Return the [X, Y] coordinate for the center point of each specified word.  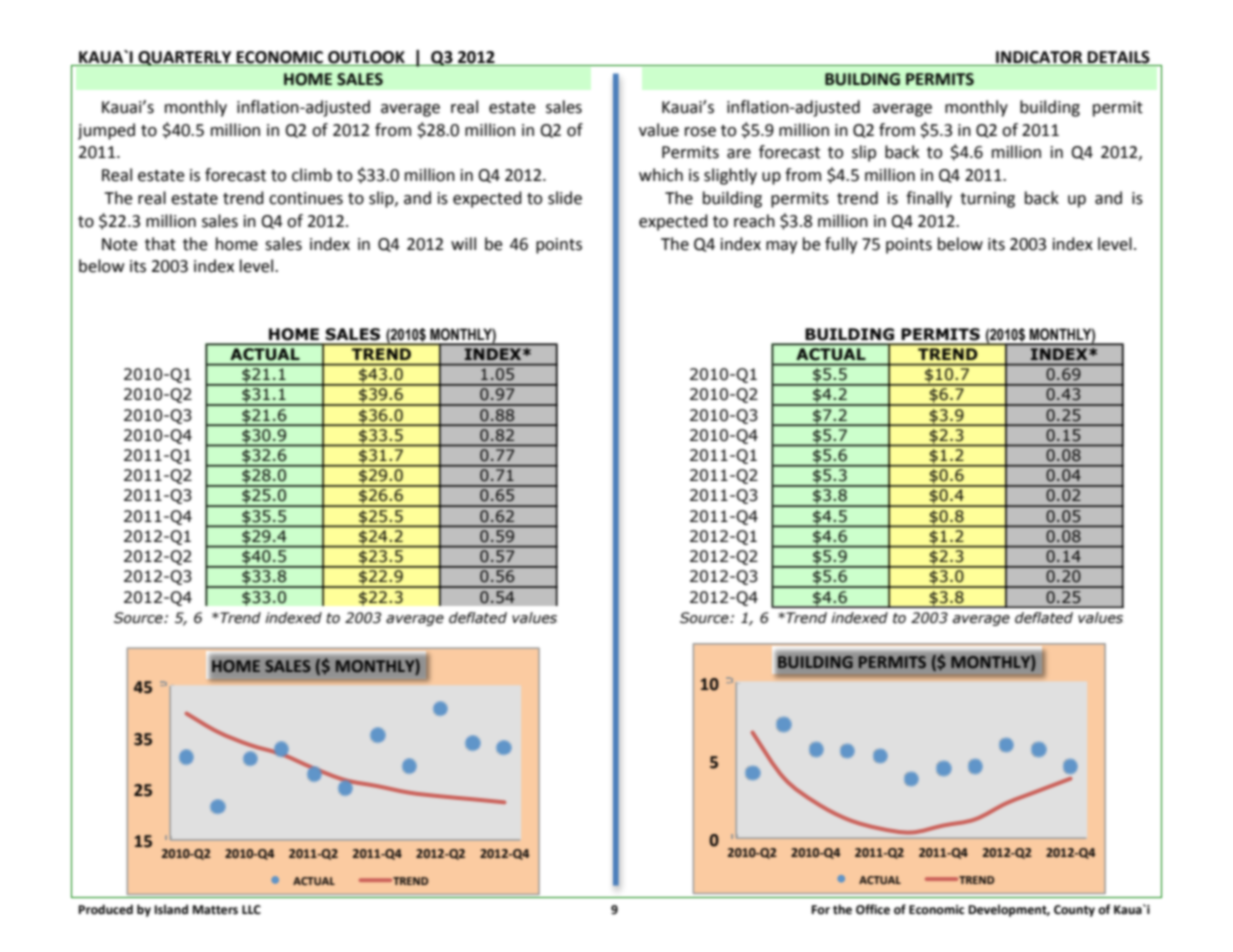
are [739, 154]
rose [700, 132]
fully [841, 245]
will [463, 243]
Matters [215, 910]
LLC [251, 910]
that [160, 244]
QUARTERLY [185, 58]
